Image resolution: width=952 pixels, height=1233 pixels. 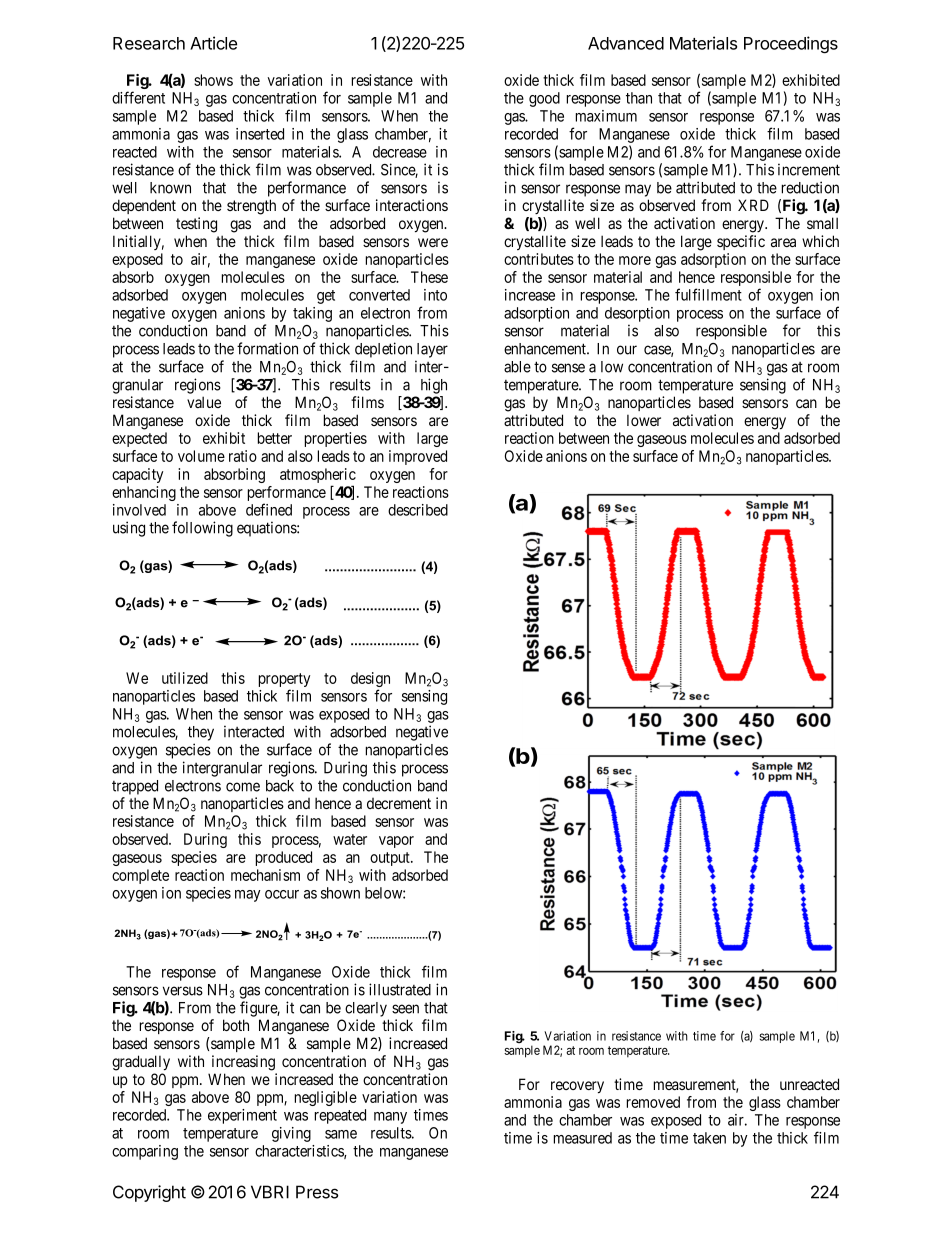 What do you see at coordinates (370, 681) in the screenshot?
I see `design` at bounding box center [370, 681].
